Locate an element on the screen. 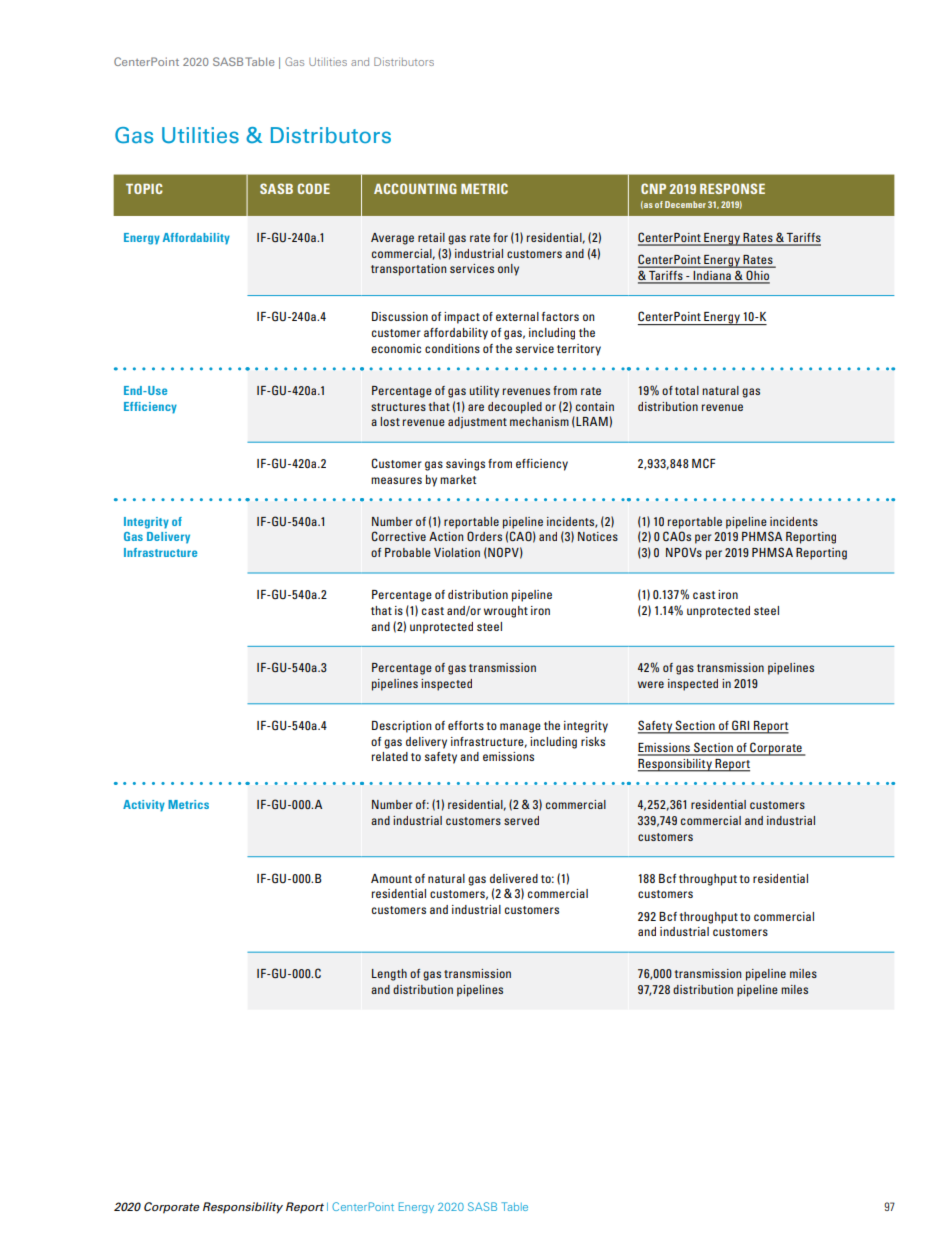  Corrective is located at coordinates (399, 536).
